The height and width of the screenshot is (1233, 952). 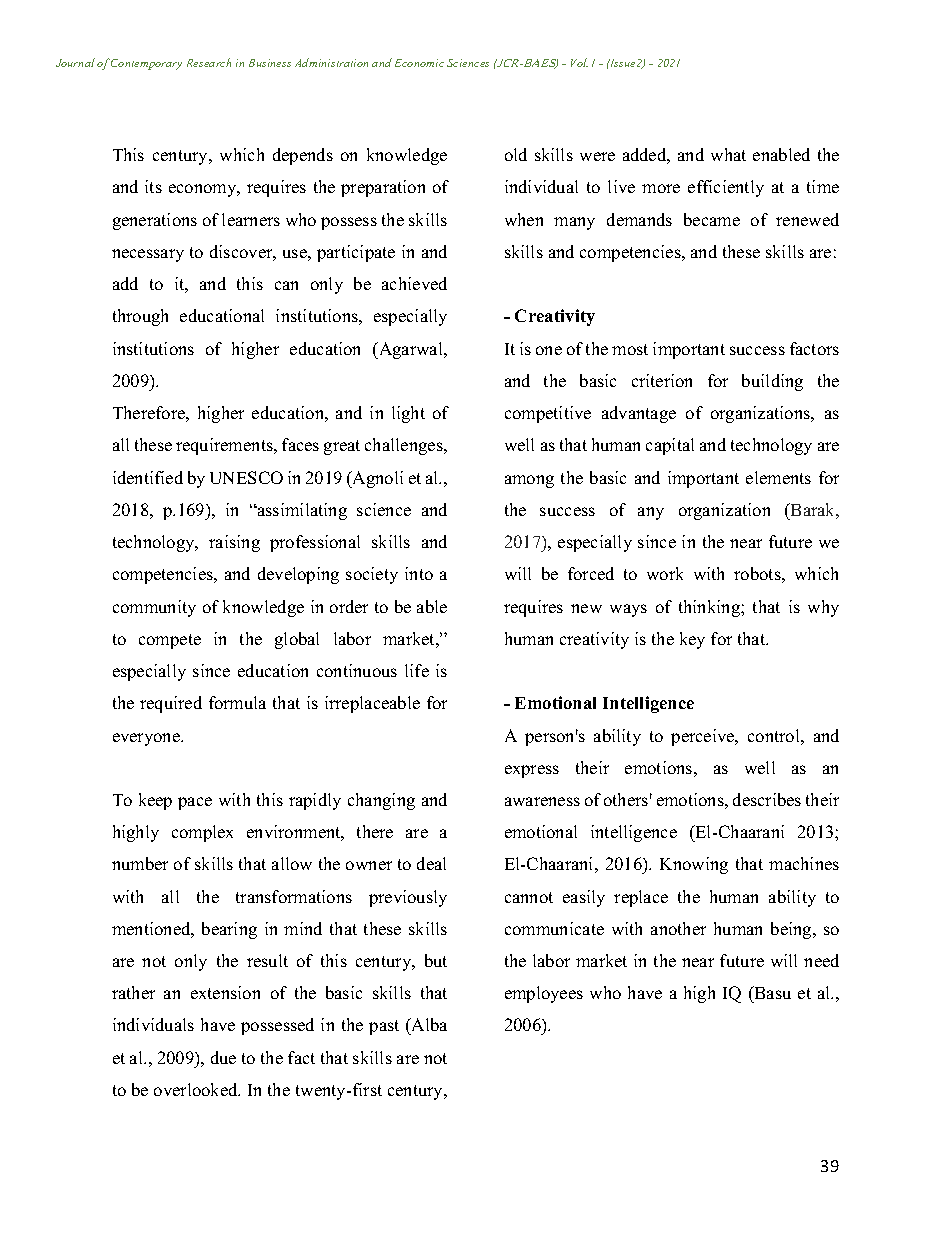 I want to click on overlooked, so click(x=197, y=1089).
